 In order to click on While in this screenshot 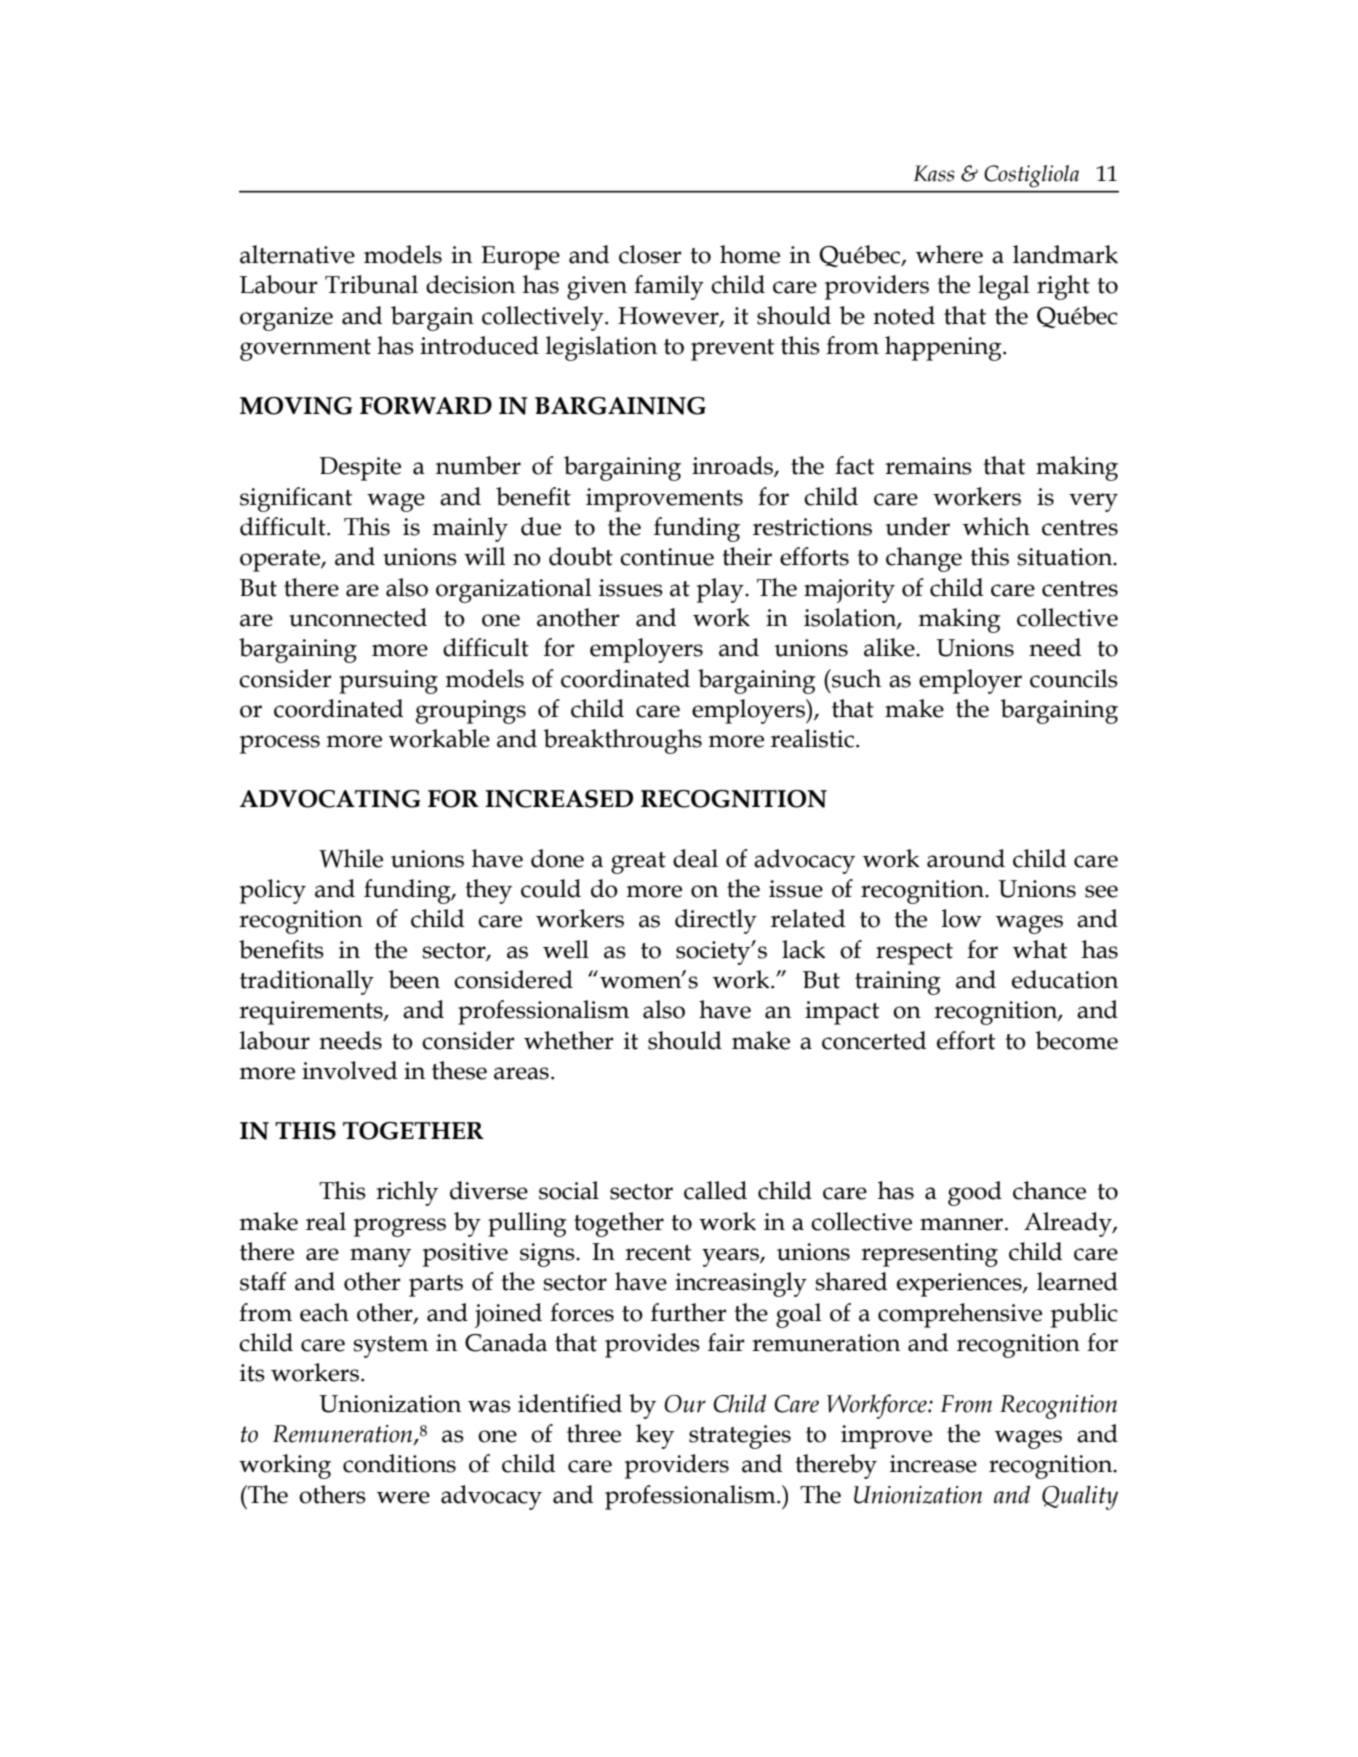, I will do `click(351, 858)`.
